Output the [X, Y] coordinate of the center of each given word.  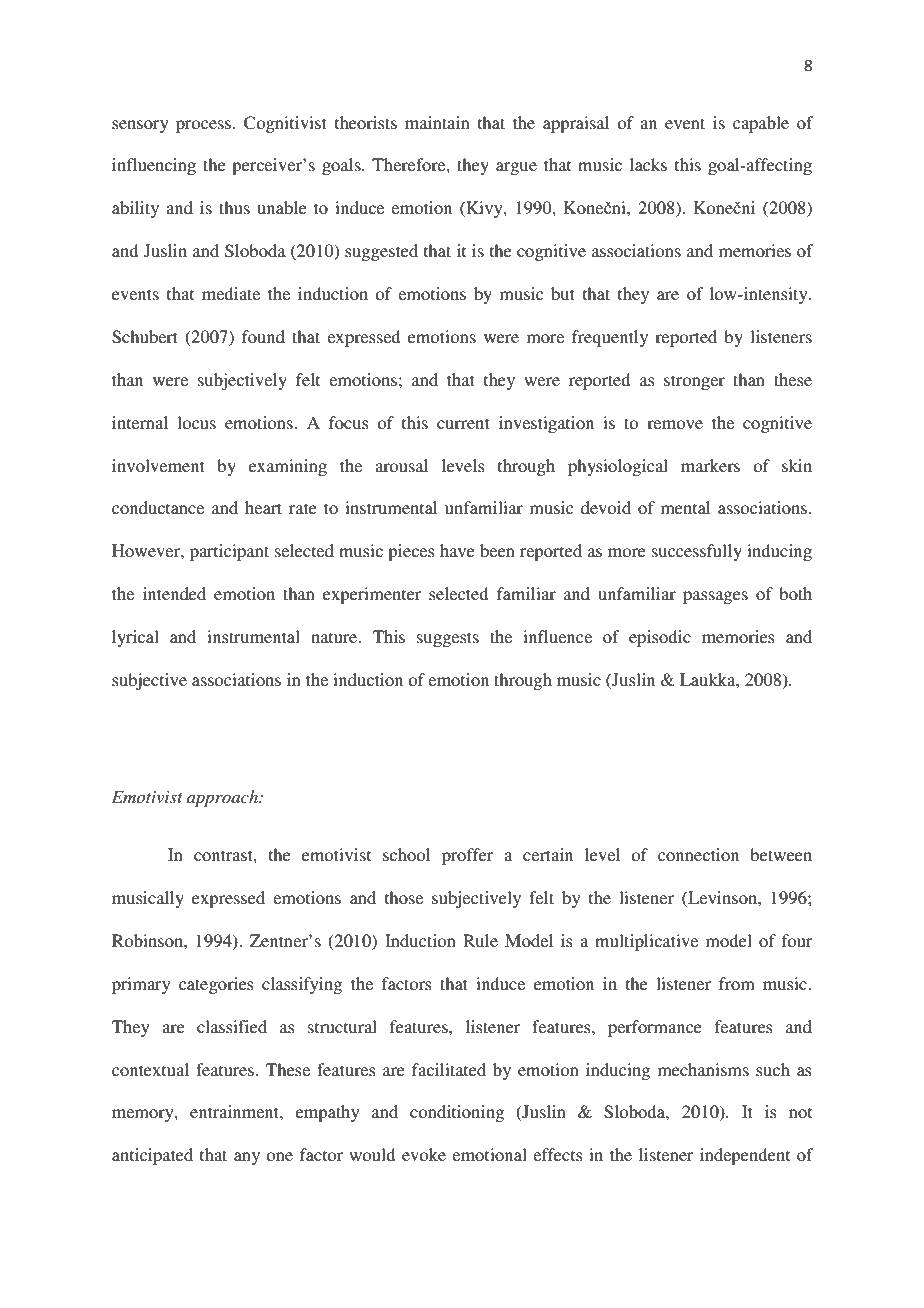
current [463, 423]
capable [761, 124]
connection [698, 854]
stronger [694, 382]
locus [196, 422]
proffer [468, 856]
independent [745, 1156]
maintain [437, 122]
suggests [448, 639]
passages [715, 597]
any [247, 1158]
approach [223, 798]
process [203, 126]
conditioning [457, 1113]
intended [174, 593]
